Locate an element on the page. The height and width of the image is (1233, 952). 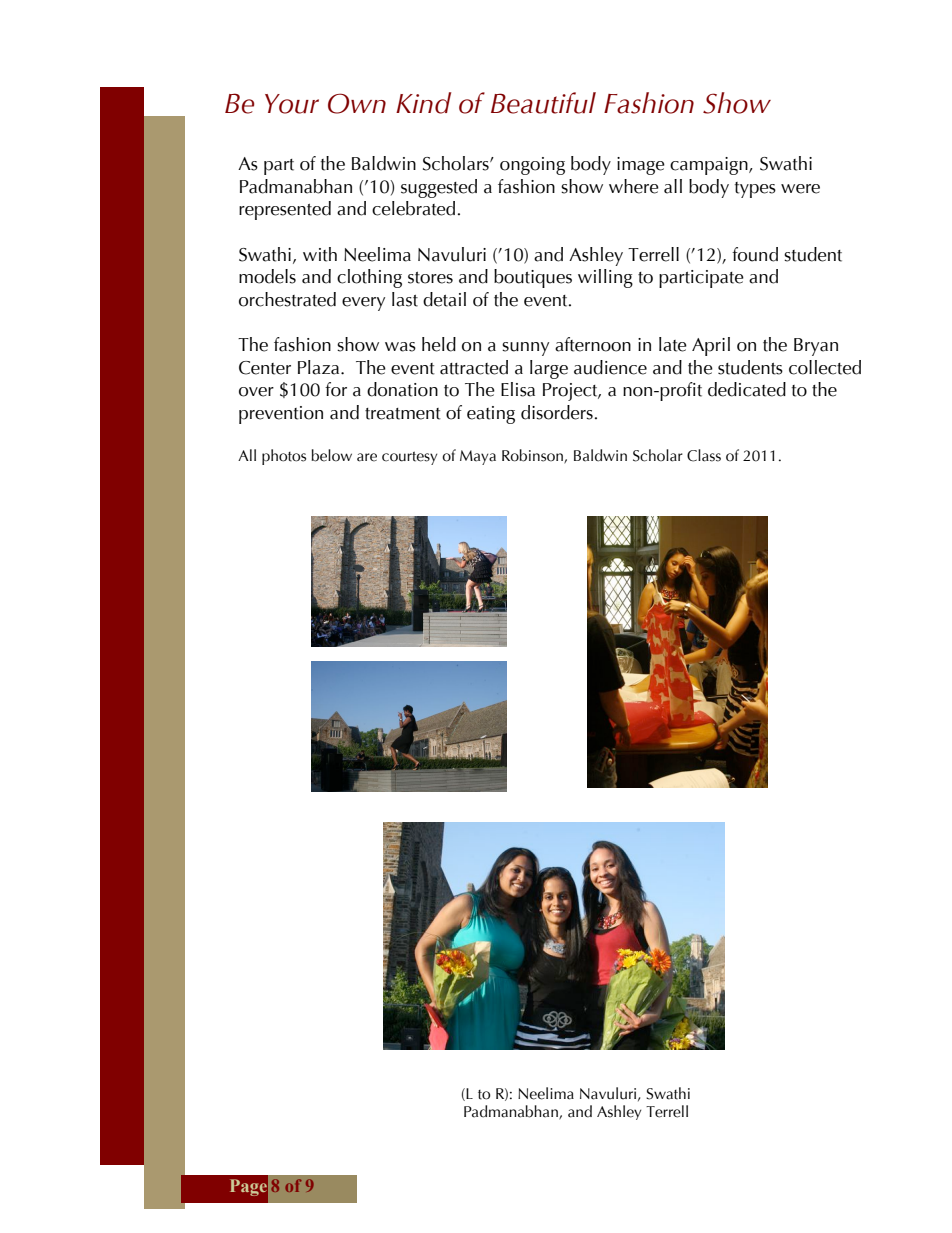
Your is located at coordinates (292, 104).
